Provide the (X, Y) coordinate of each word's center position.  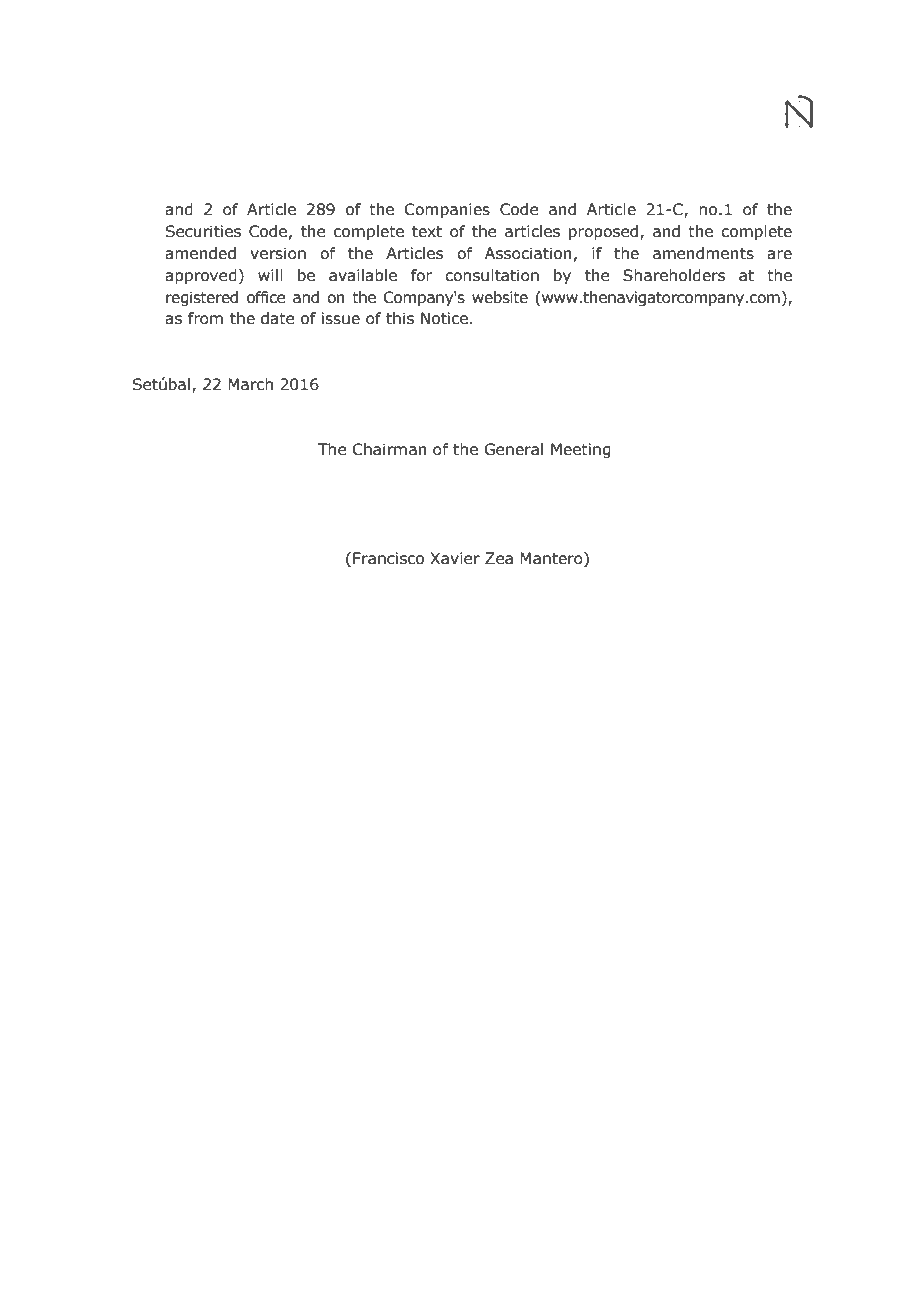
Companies (447, 210)
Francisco (388, 558)
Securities (203, 231)
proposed (605, 232)
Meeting (581, 450)
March (250, 384)
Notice (444, 318)
